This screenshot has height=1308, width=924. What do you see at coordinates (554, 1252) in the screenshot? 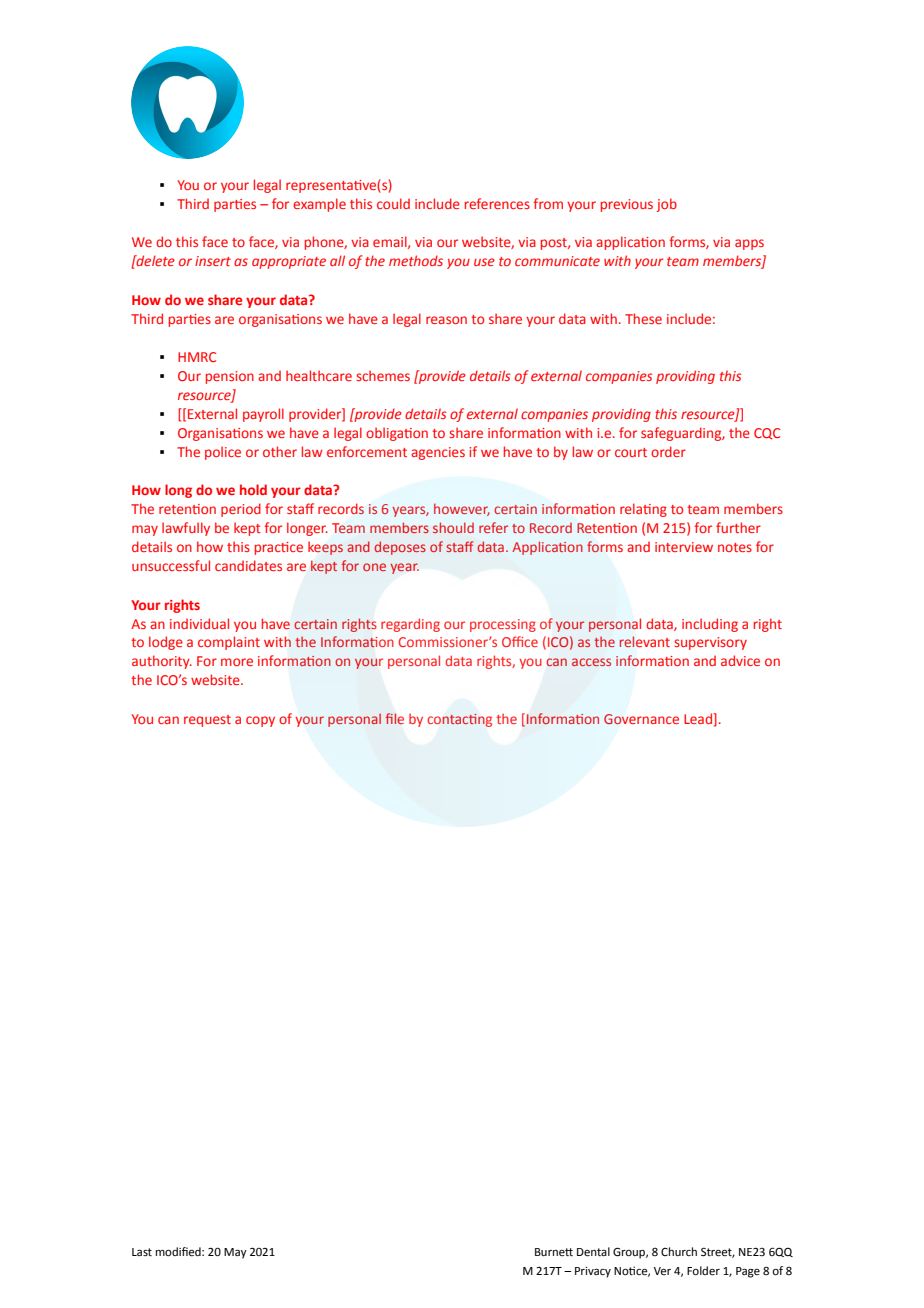
I see `Burnett` at bounding box center [554, 1252].
